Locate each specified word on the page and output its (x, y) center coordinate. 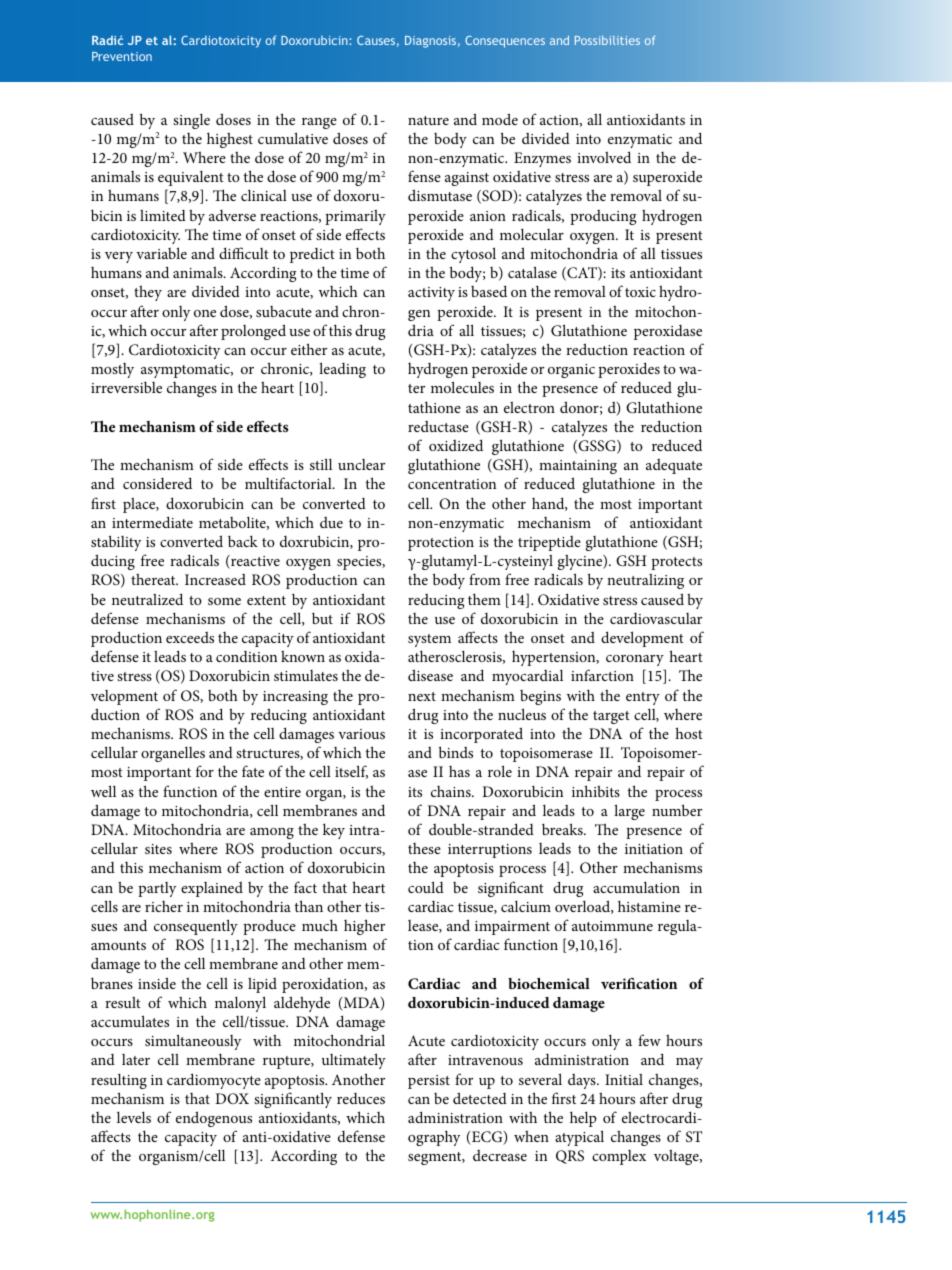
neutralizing (645, 581)
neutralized (147, 599)
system (429, 640)
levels (134, 1117)
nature (428, 120)
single (191, 121)
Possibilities (607, 40)
